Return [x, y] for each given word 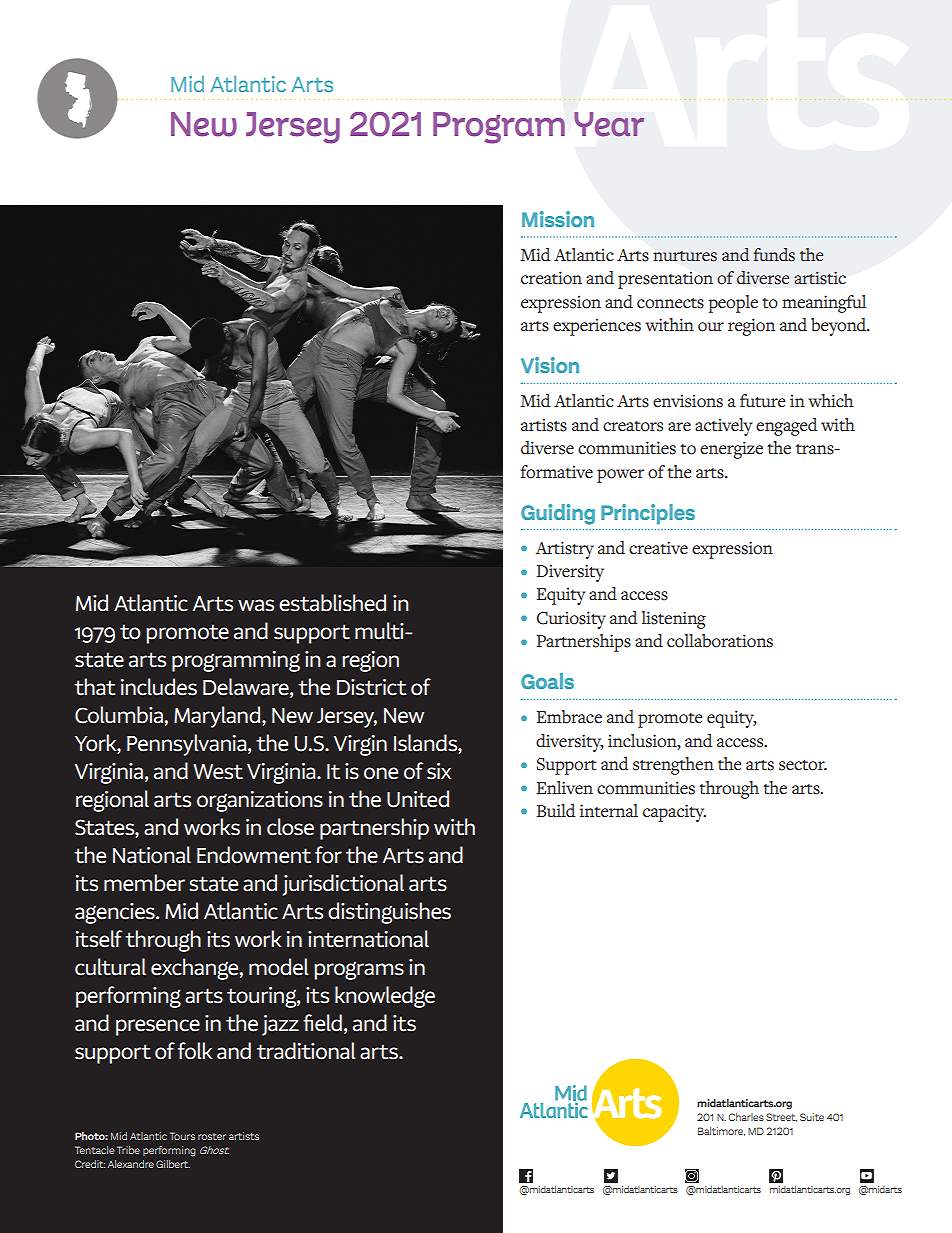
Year [609, 124]
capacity [674, 813]
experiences [597, 327]
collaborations [720, 641]
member [144, 883]
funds [774, 255]
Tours [182, 1136]
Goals [547, 681]
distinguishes [389, 913]
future [762, 401]
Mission [558, 219]
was [256, 605]
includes [159, 687]
